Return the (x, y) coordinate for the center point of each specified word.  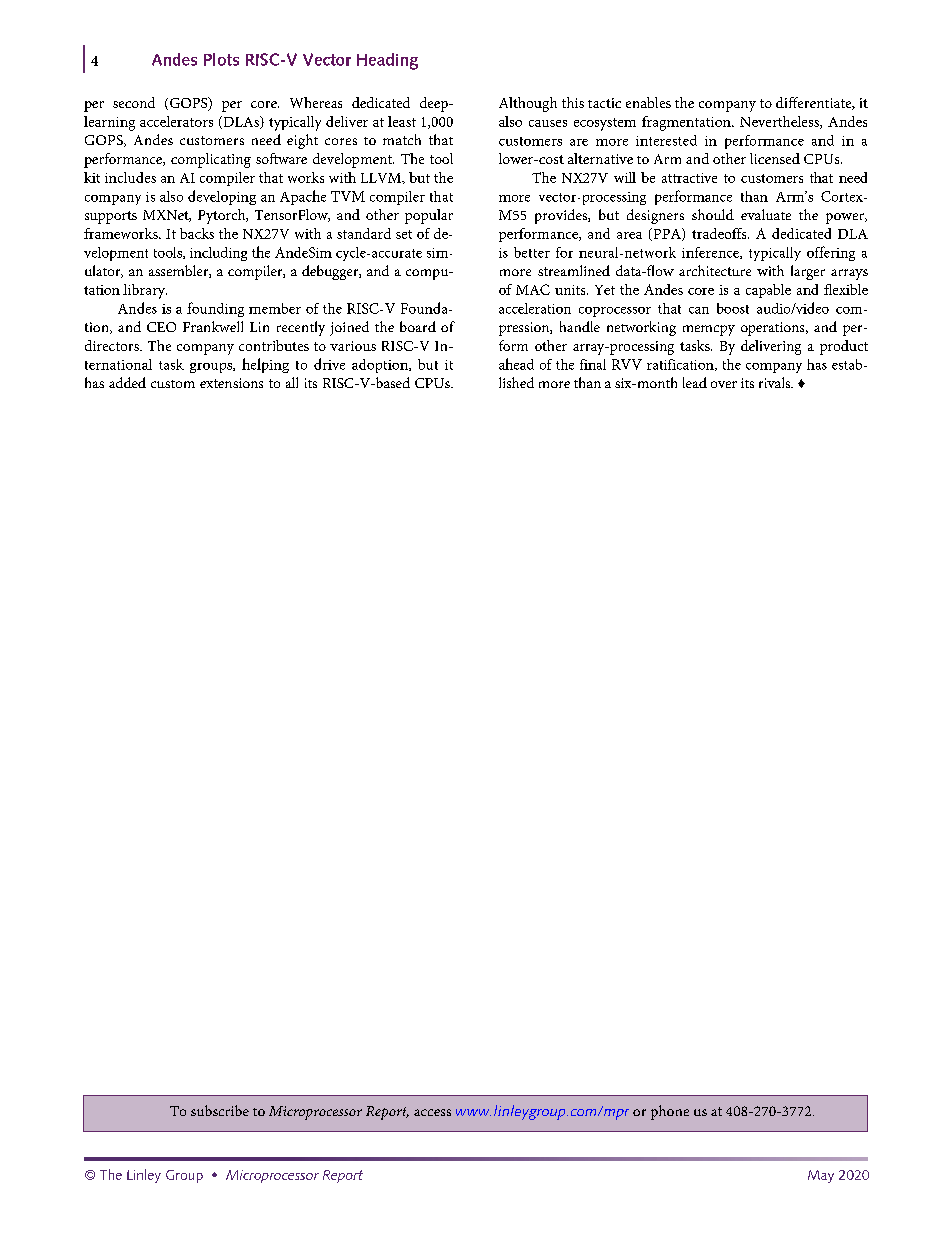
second (134, 102)
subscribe (220, 1110)
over (724, 384)
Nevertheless (780, 122)
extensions (231, 383)
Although (528, 104)
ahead (516, 364)
